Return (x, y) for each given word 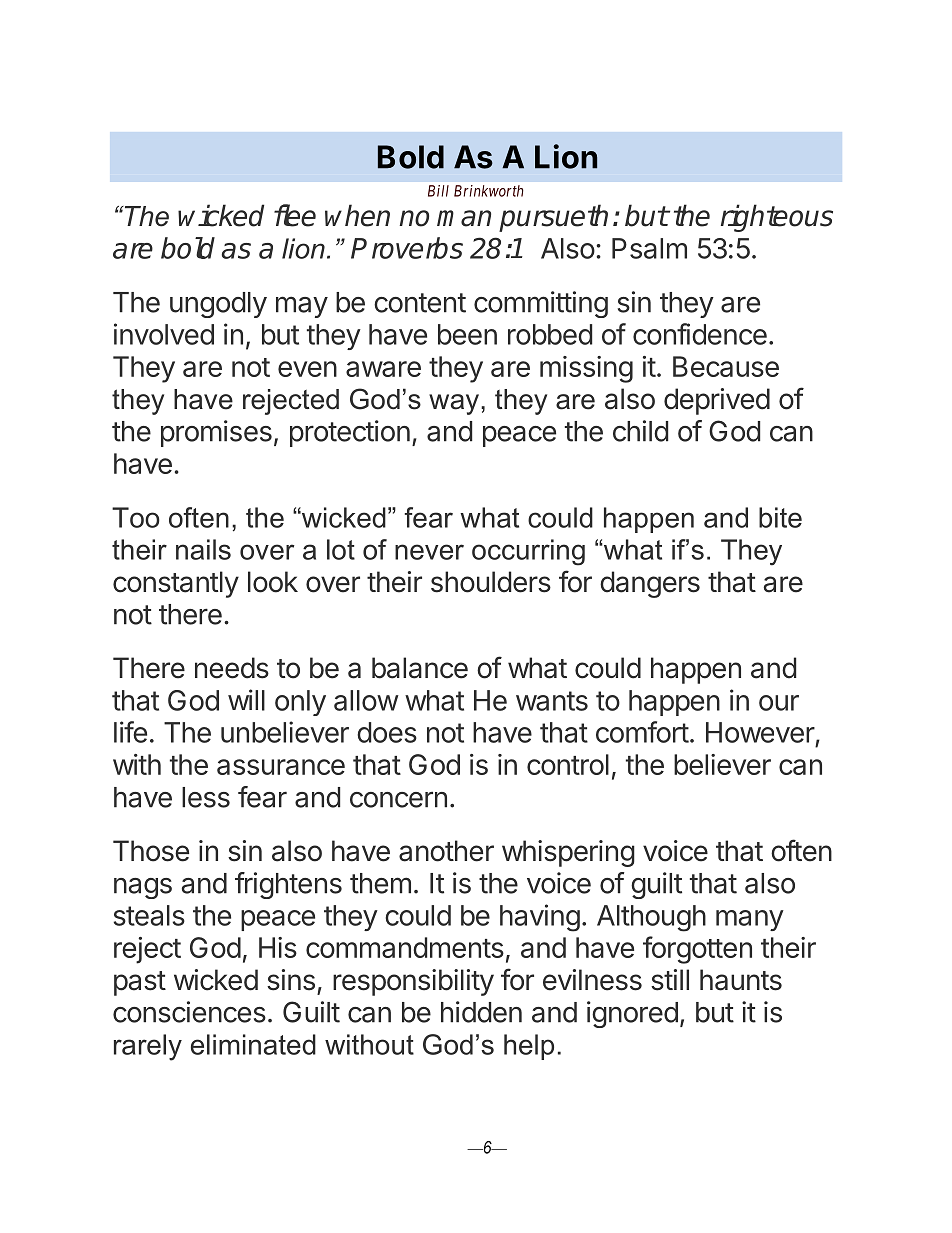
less (206, 797)
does (387, 732)
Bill (438, 191)
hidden (481, 1012)
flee (295, 215)
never (429, 552)
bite (780, 517)
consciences (189, 1012)
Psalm (649, 248)
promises (216, 433)
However (760, 732)
